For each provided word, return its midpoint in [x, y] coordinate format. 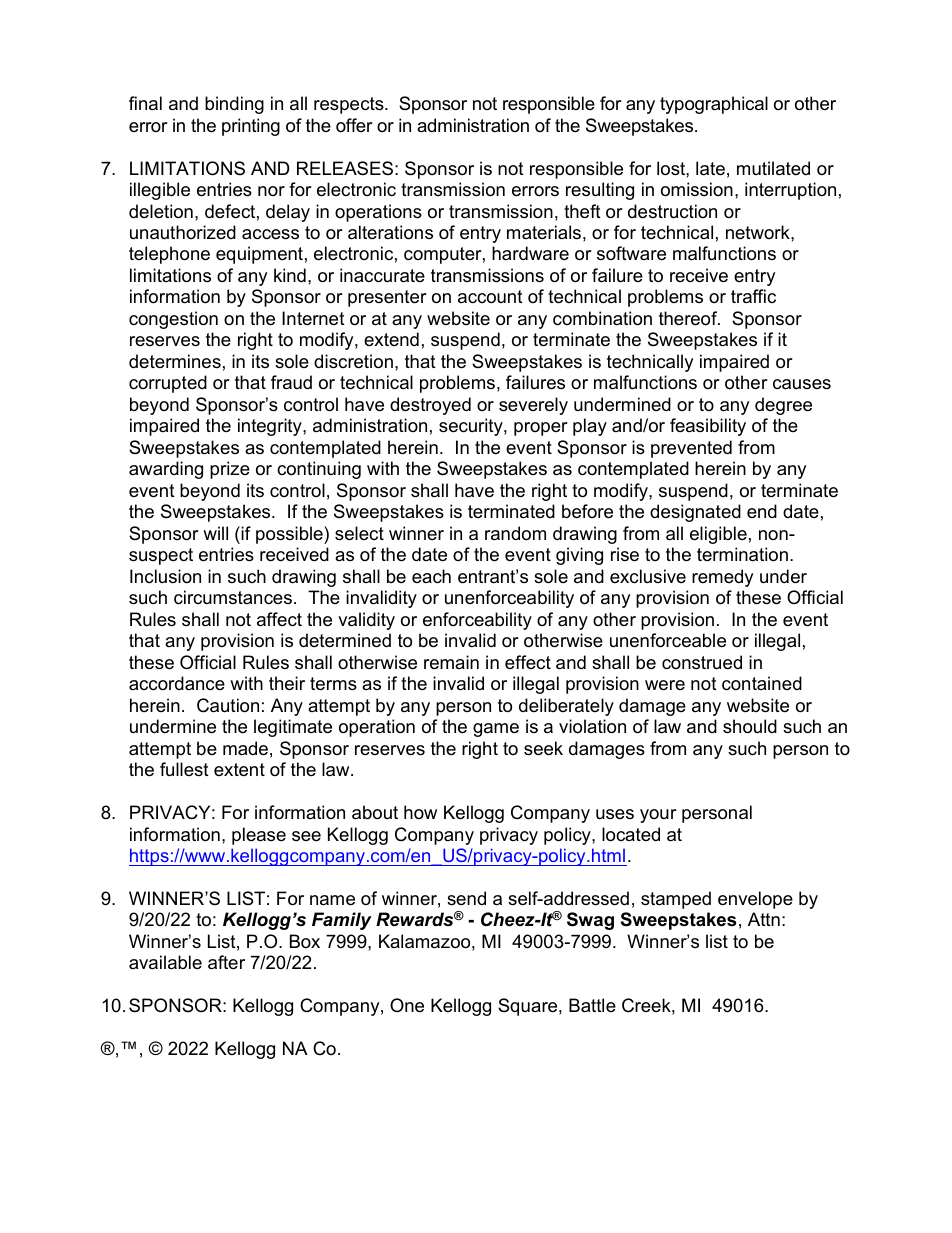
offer [354, 125]
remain [451, 662]
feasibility [708, 427]
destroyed [430, 406]
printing [251, 127]
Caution [228, 705]
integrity [271, 427]
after [226, 962]
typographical [714, 105]
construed [702, 662]
